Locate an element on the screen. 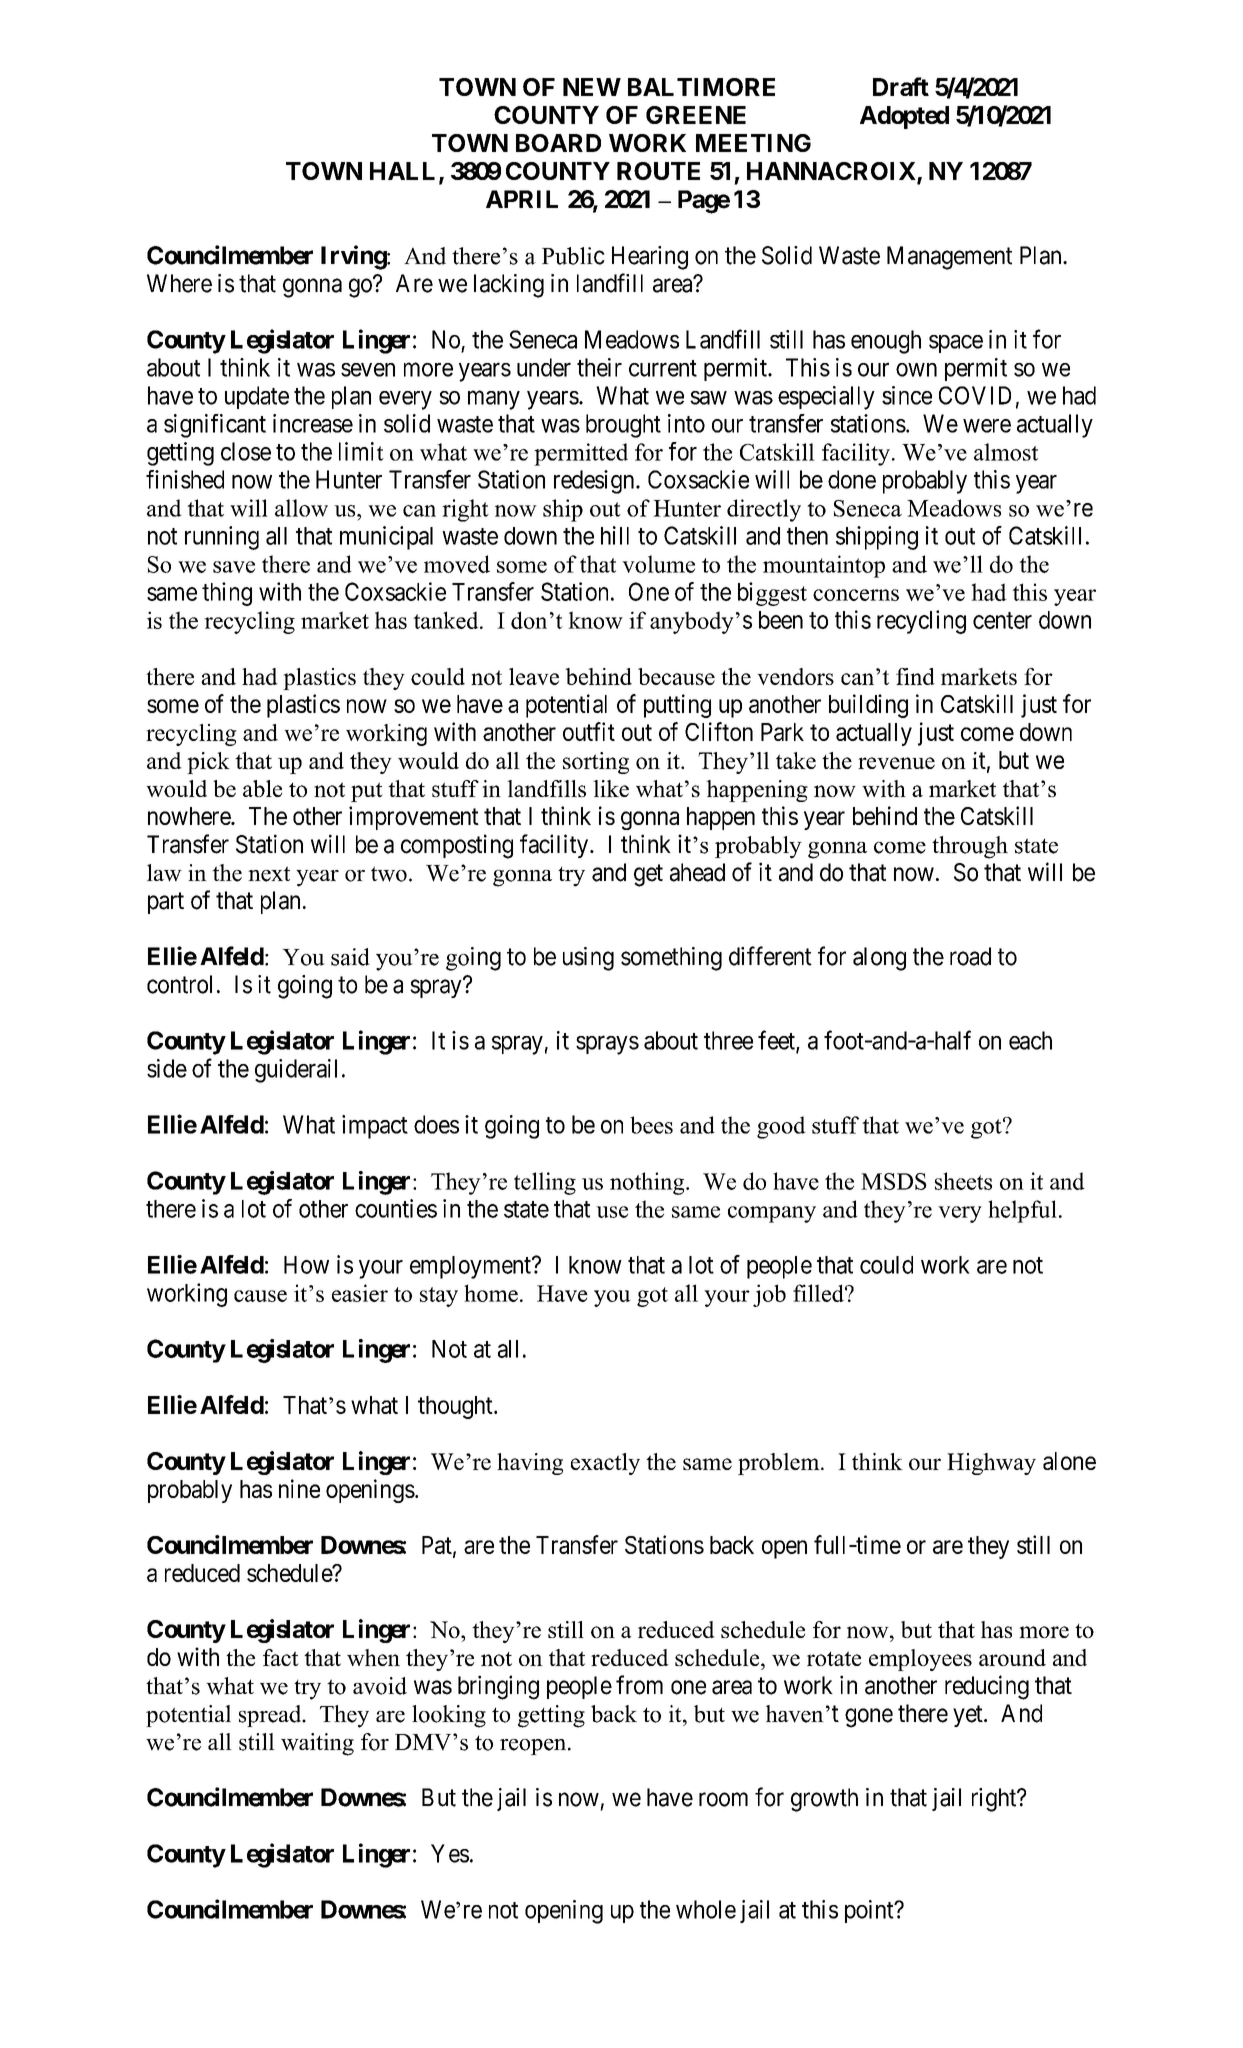 The height and width of the screenshot is (2048, 1243). save is located at coordinates (234, 567).
